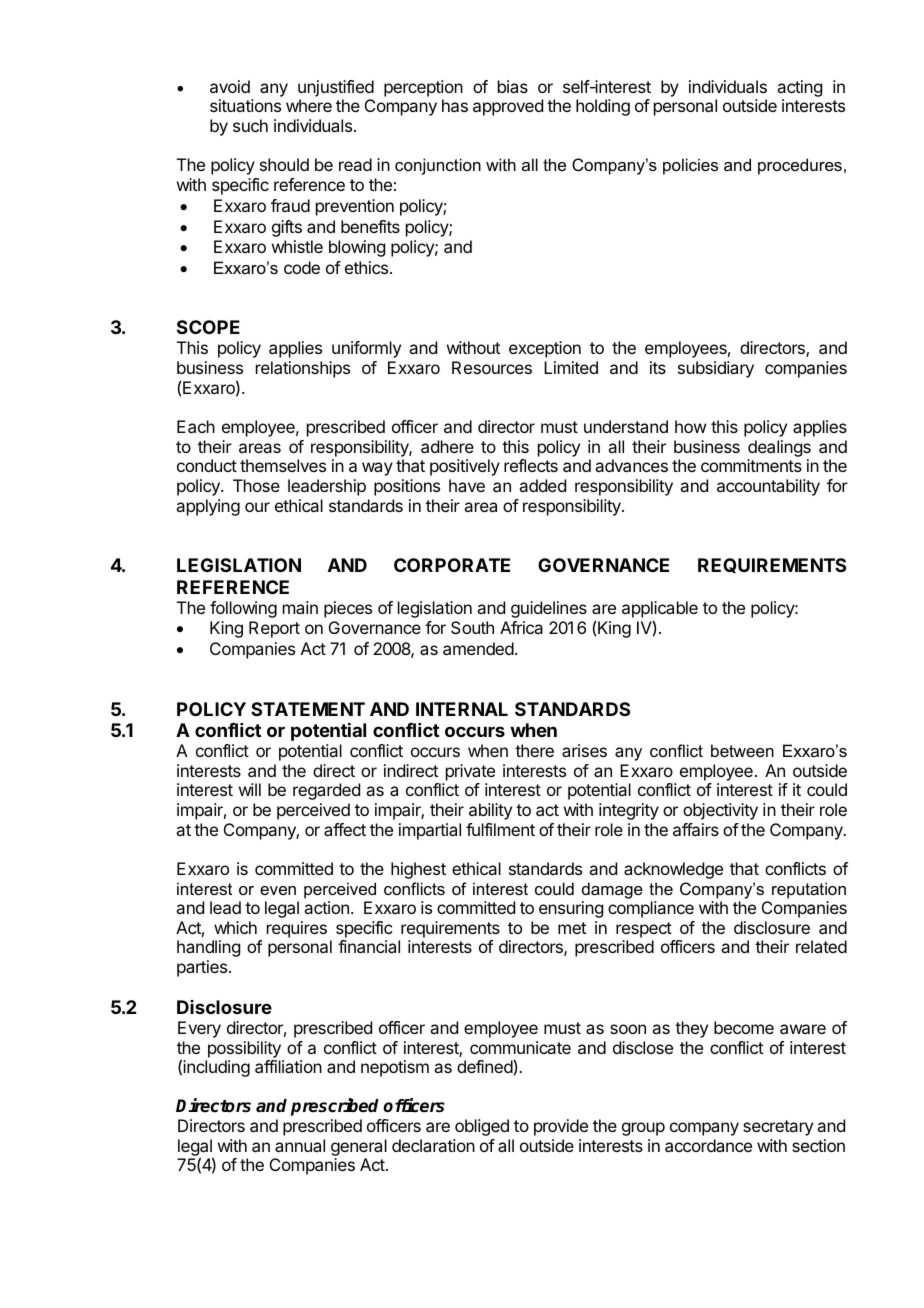 The width and height of the screenshot is (924, 1308). I want to click on obliged, so click(482, 1127).
